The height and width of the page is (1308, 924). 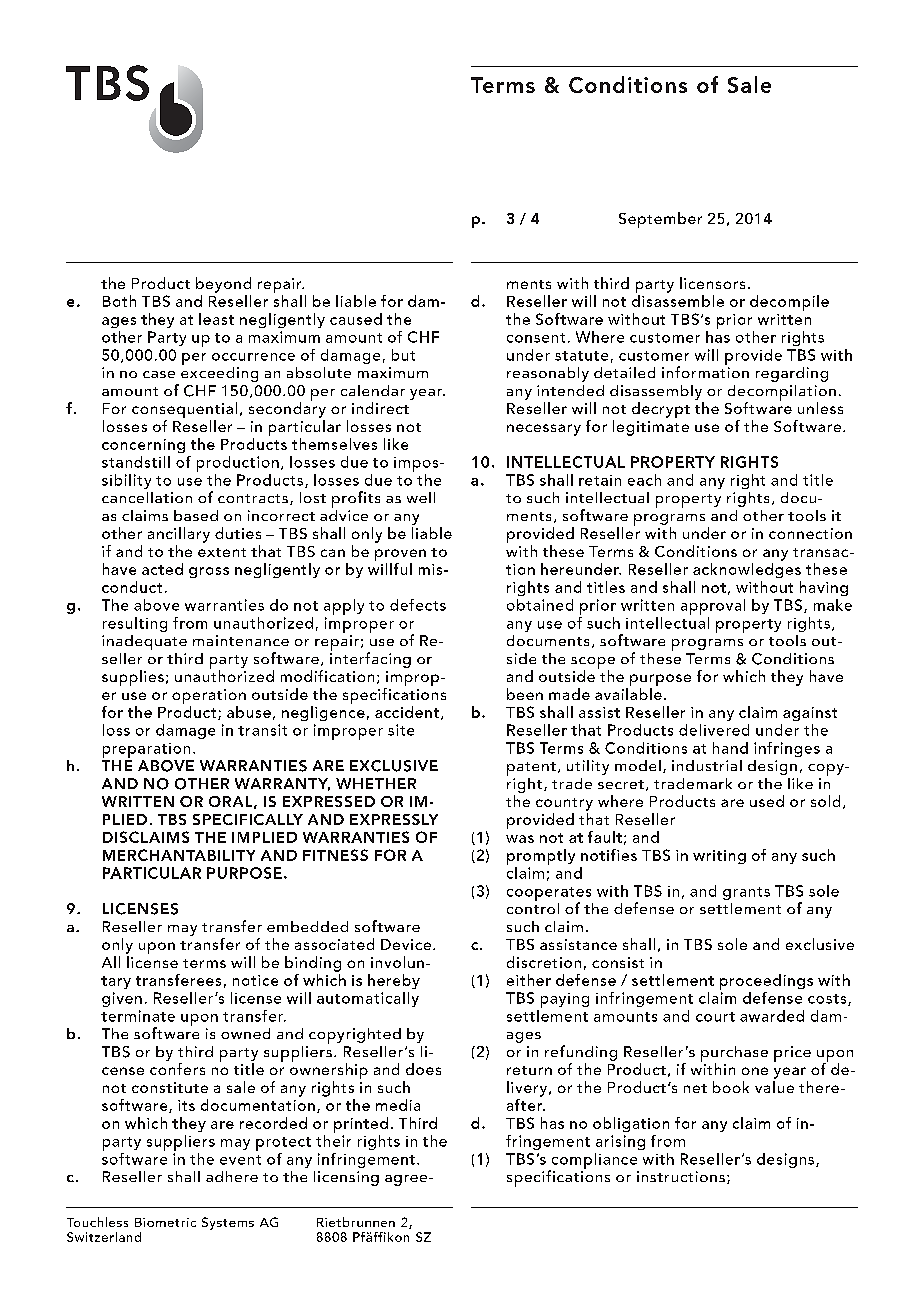 I want to click on proceedings, so click(x=766, y=983).
